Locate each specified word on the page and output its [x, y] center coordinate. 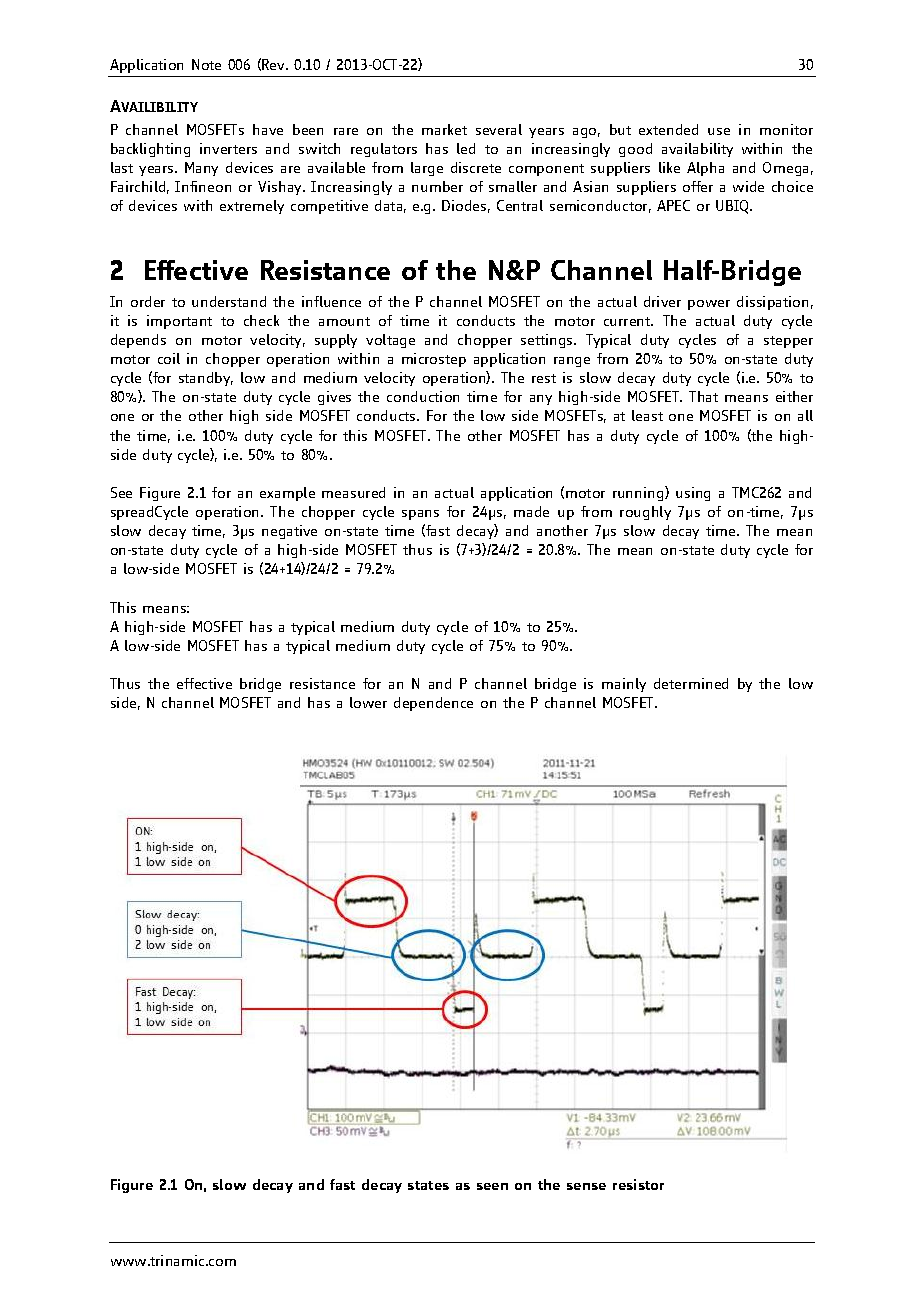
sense [586, 1186]
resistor [638, 1184]
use [719, 131]
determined [691, 683]
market [444, 129]
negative [289, 532]
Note [206, 64]
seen [492, 1186]
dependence [433, 704]
